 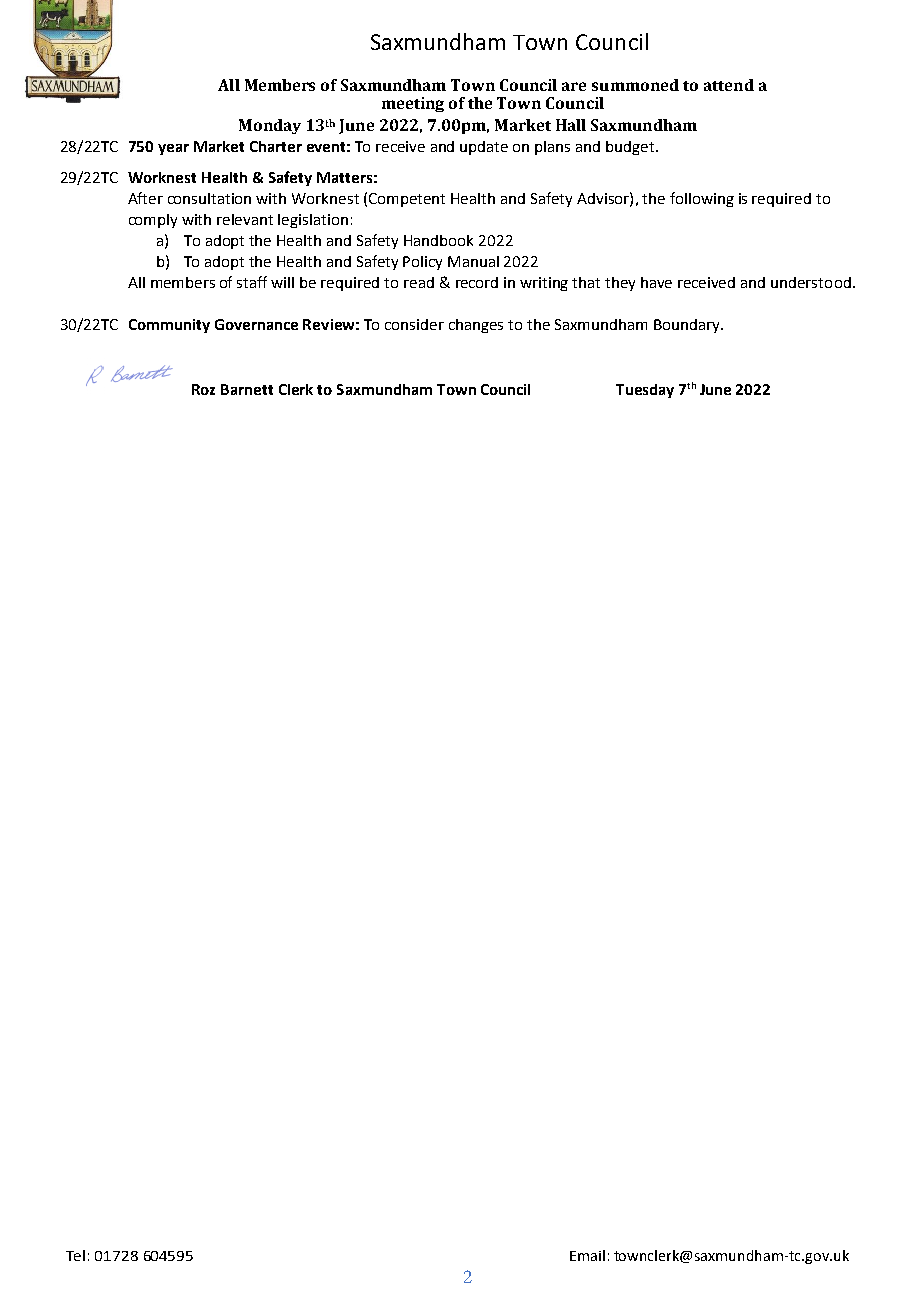 I want to click on year, so click(x=173, y=149).
